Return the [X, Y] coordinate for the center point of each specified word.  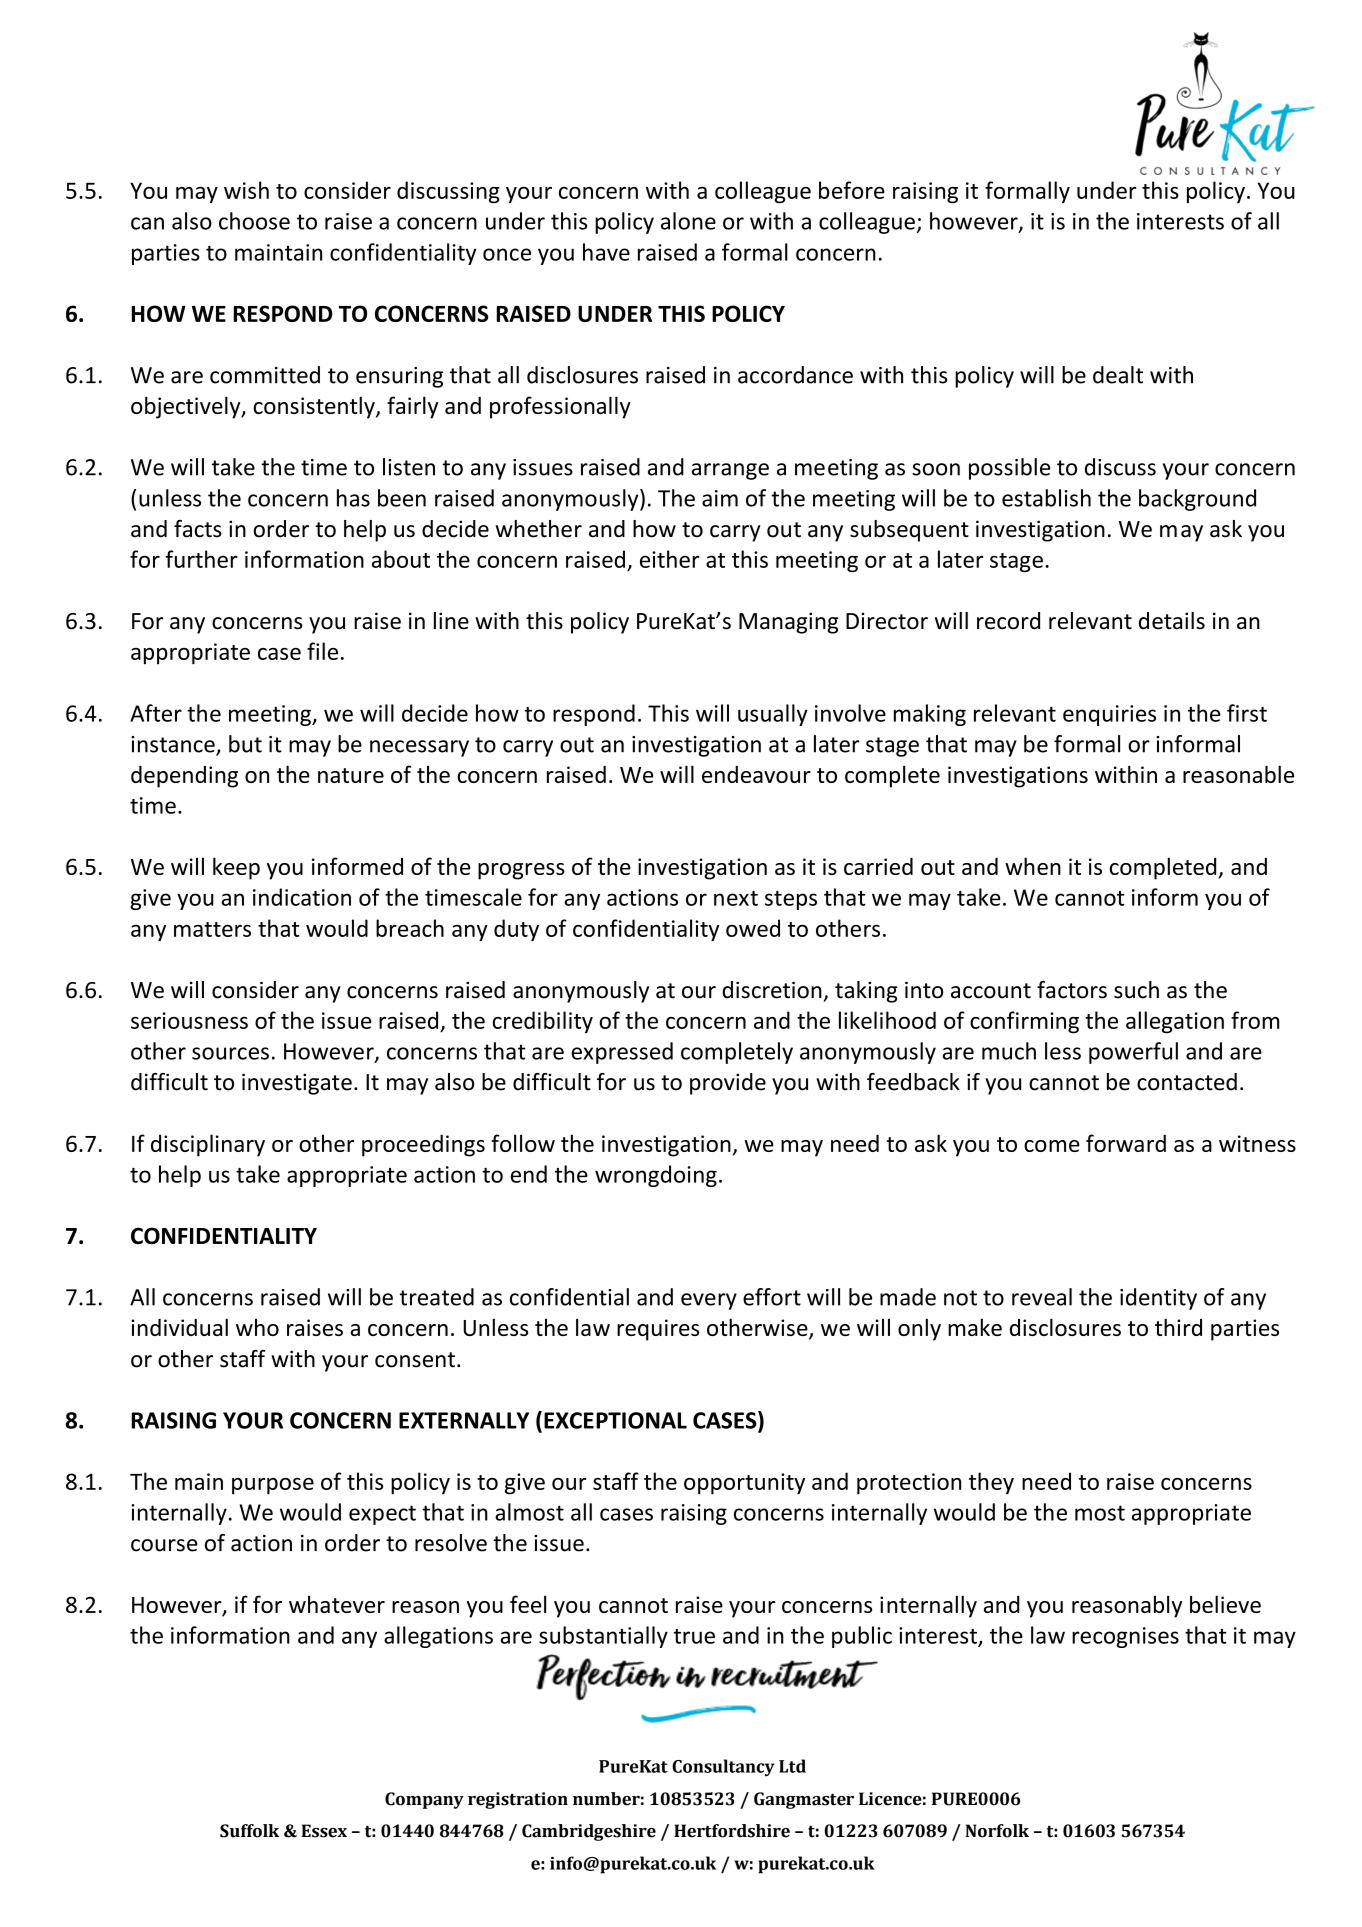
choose [254, 221]
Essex [324, 1831]
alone [688, 221]
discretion [772, 990]
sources [230, 1053]
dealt [1118, 375]
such [1136, 990]
